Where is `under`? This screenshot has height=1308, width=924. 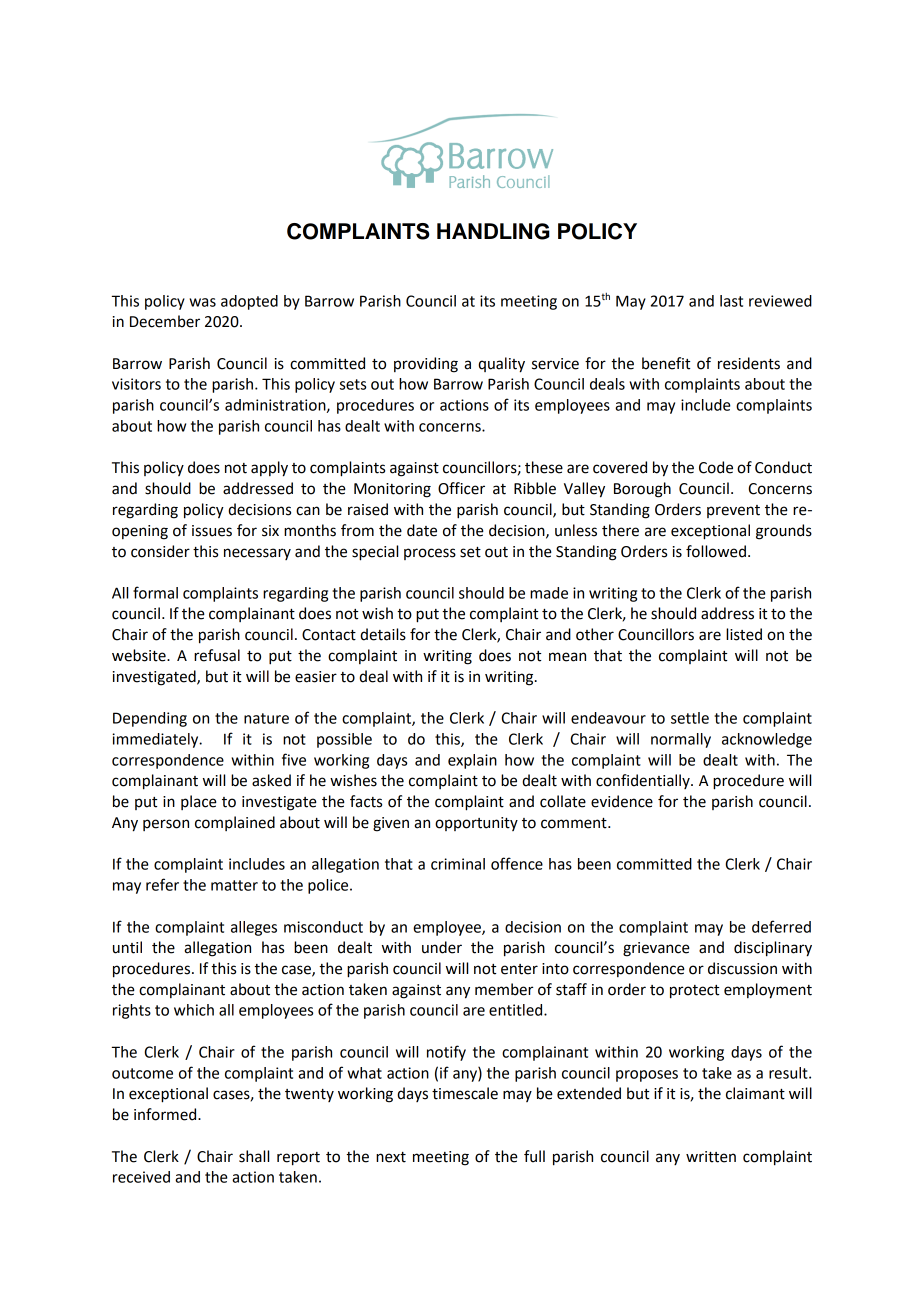 under is located at coordinates (442, 947).
